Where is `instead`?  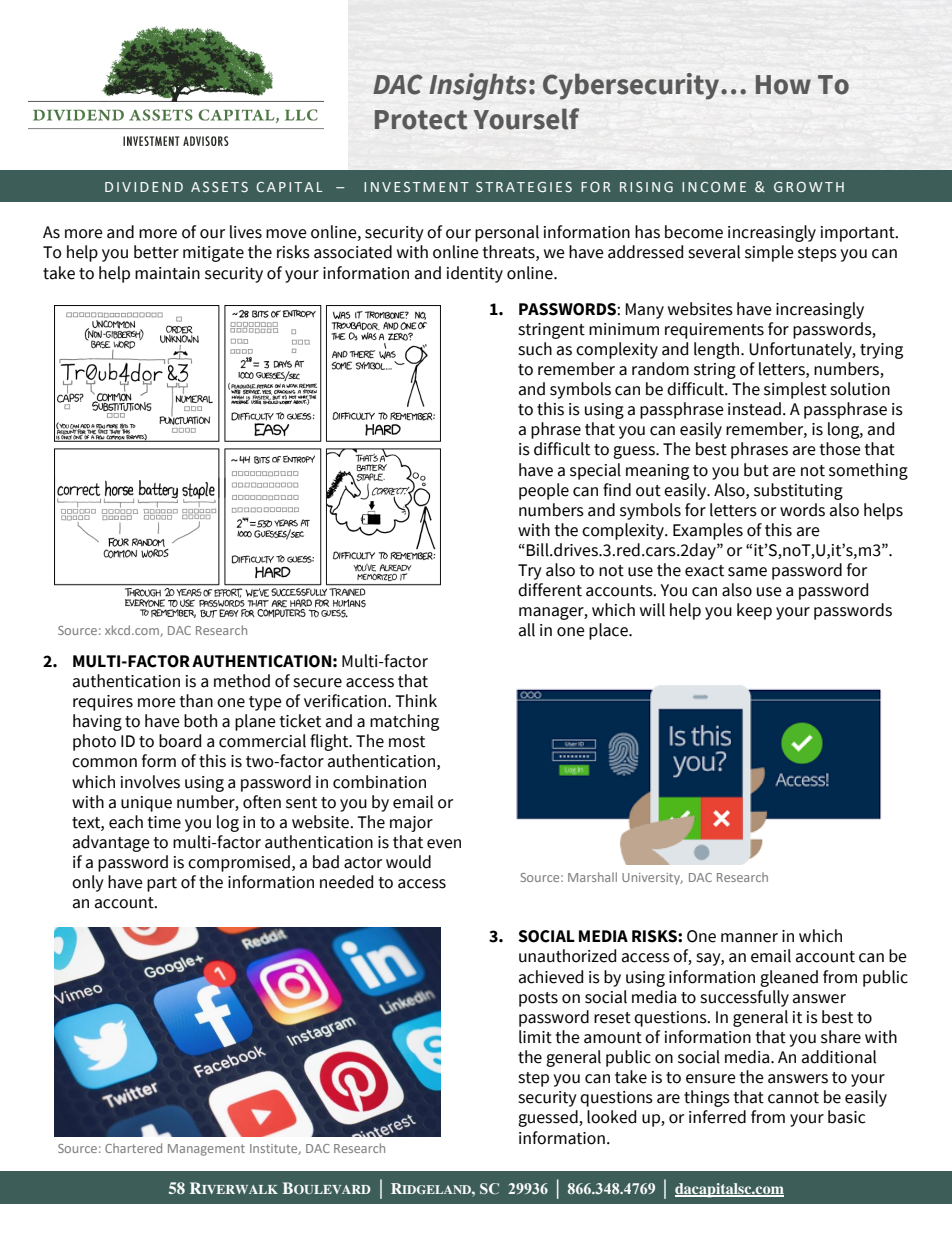 instead is located at coordinates (754, 409).
